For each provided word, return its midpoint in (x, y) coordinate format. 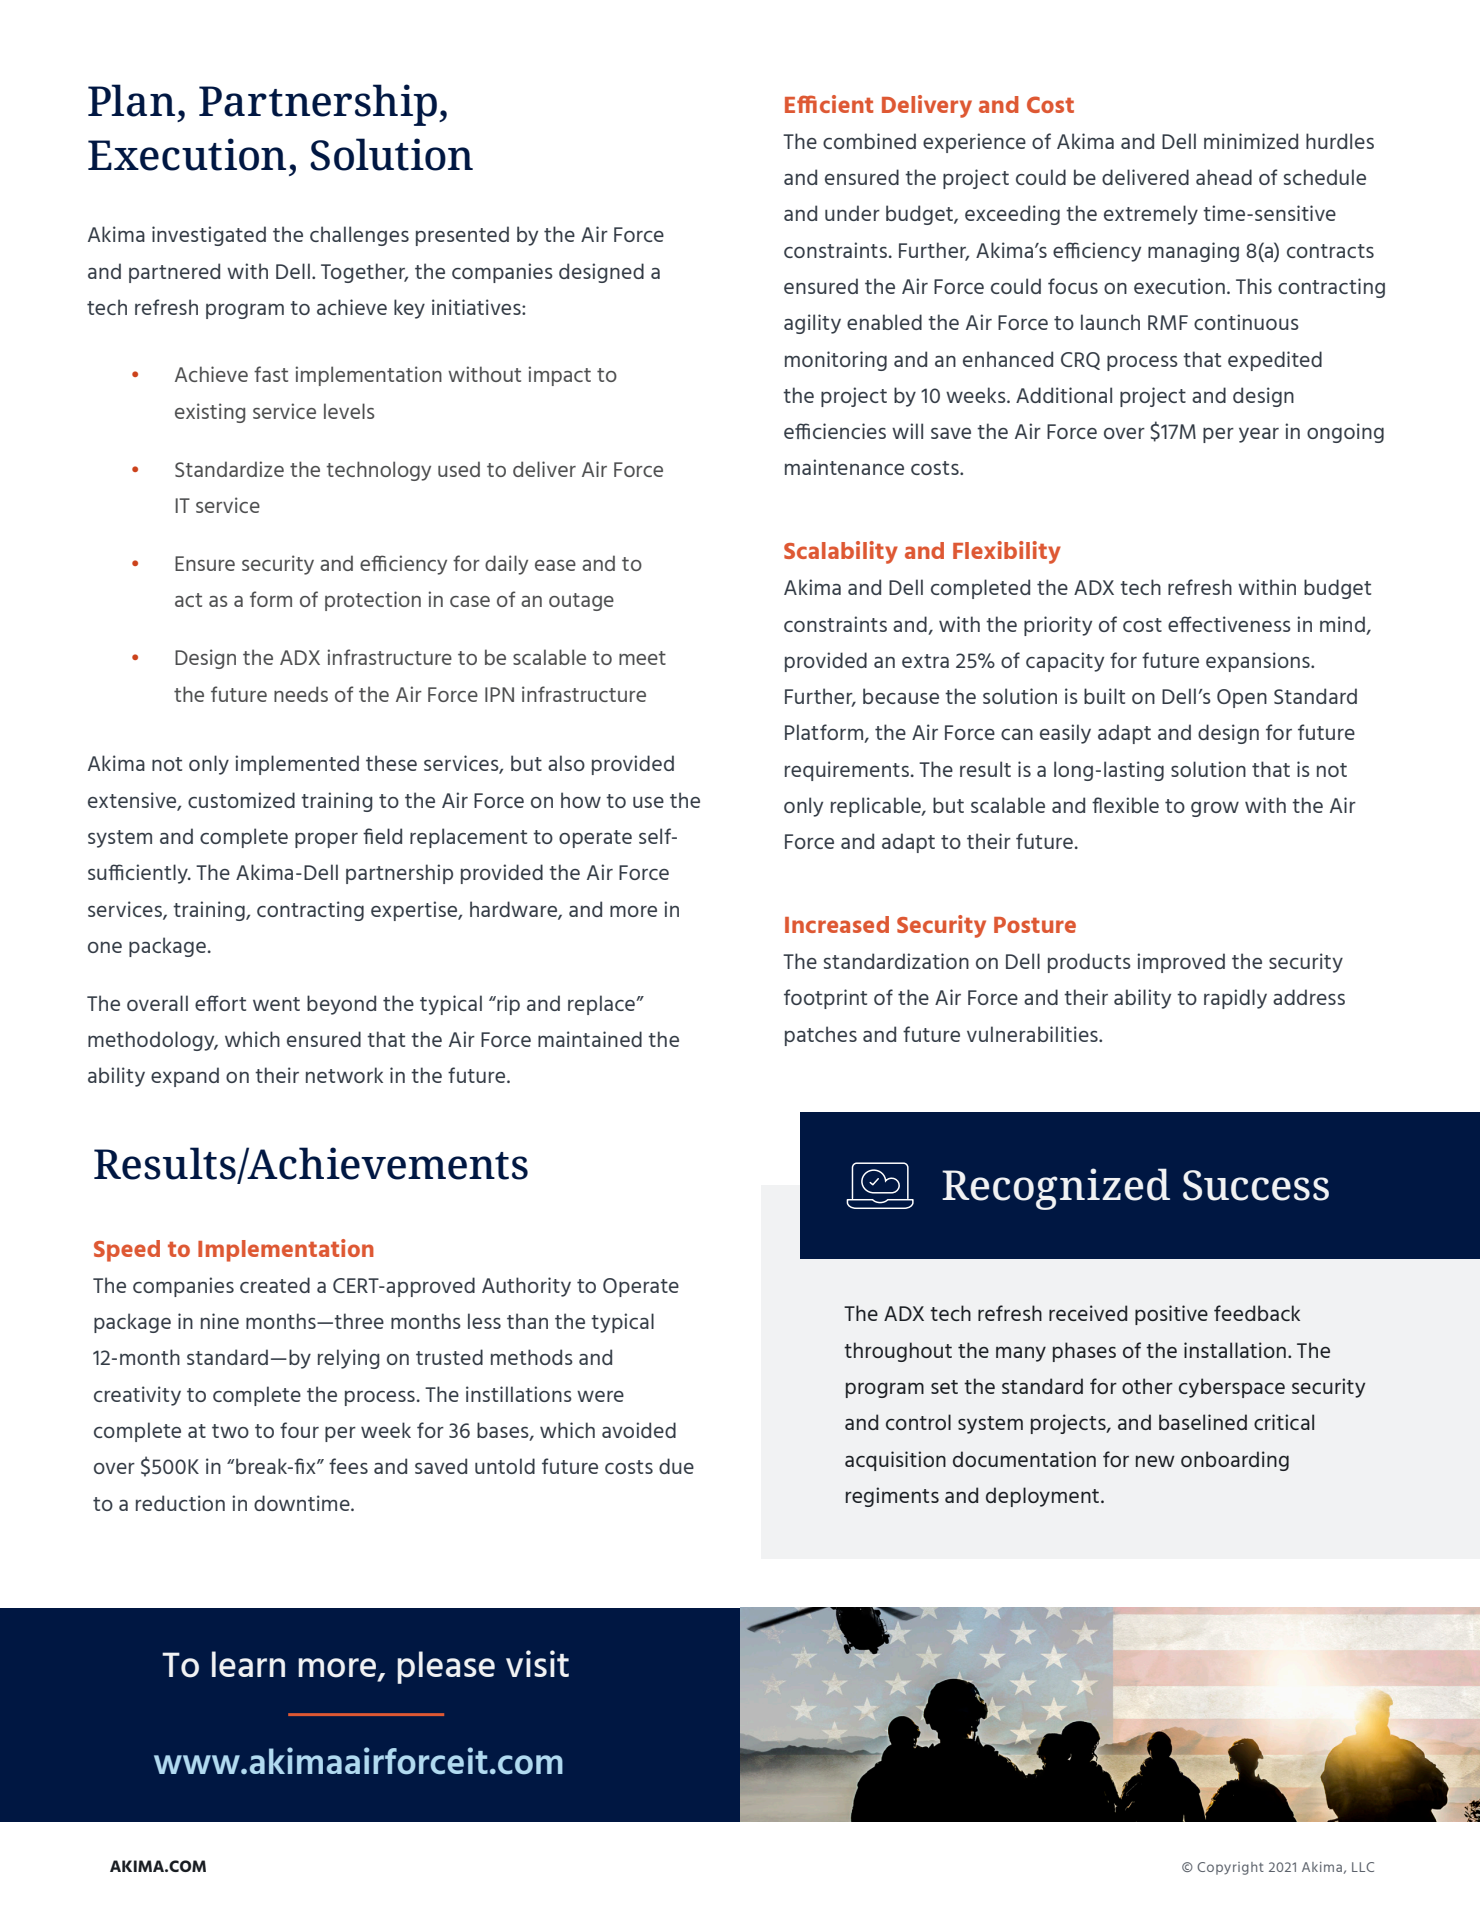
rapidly (1235, 999)
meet (642, 658)
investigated (209, 236)
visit (537, 1663)
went (276, 1004)
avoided (639, 1430)
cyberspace (1232, 1388)
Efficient (829, 104)
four (299, 1430)
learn (248, 1664)
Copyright (1230, 1868)
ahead (1224, 177)
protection (373, 601)
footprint (825, 999)
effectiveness (1229, 624)
